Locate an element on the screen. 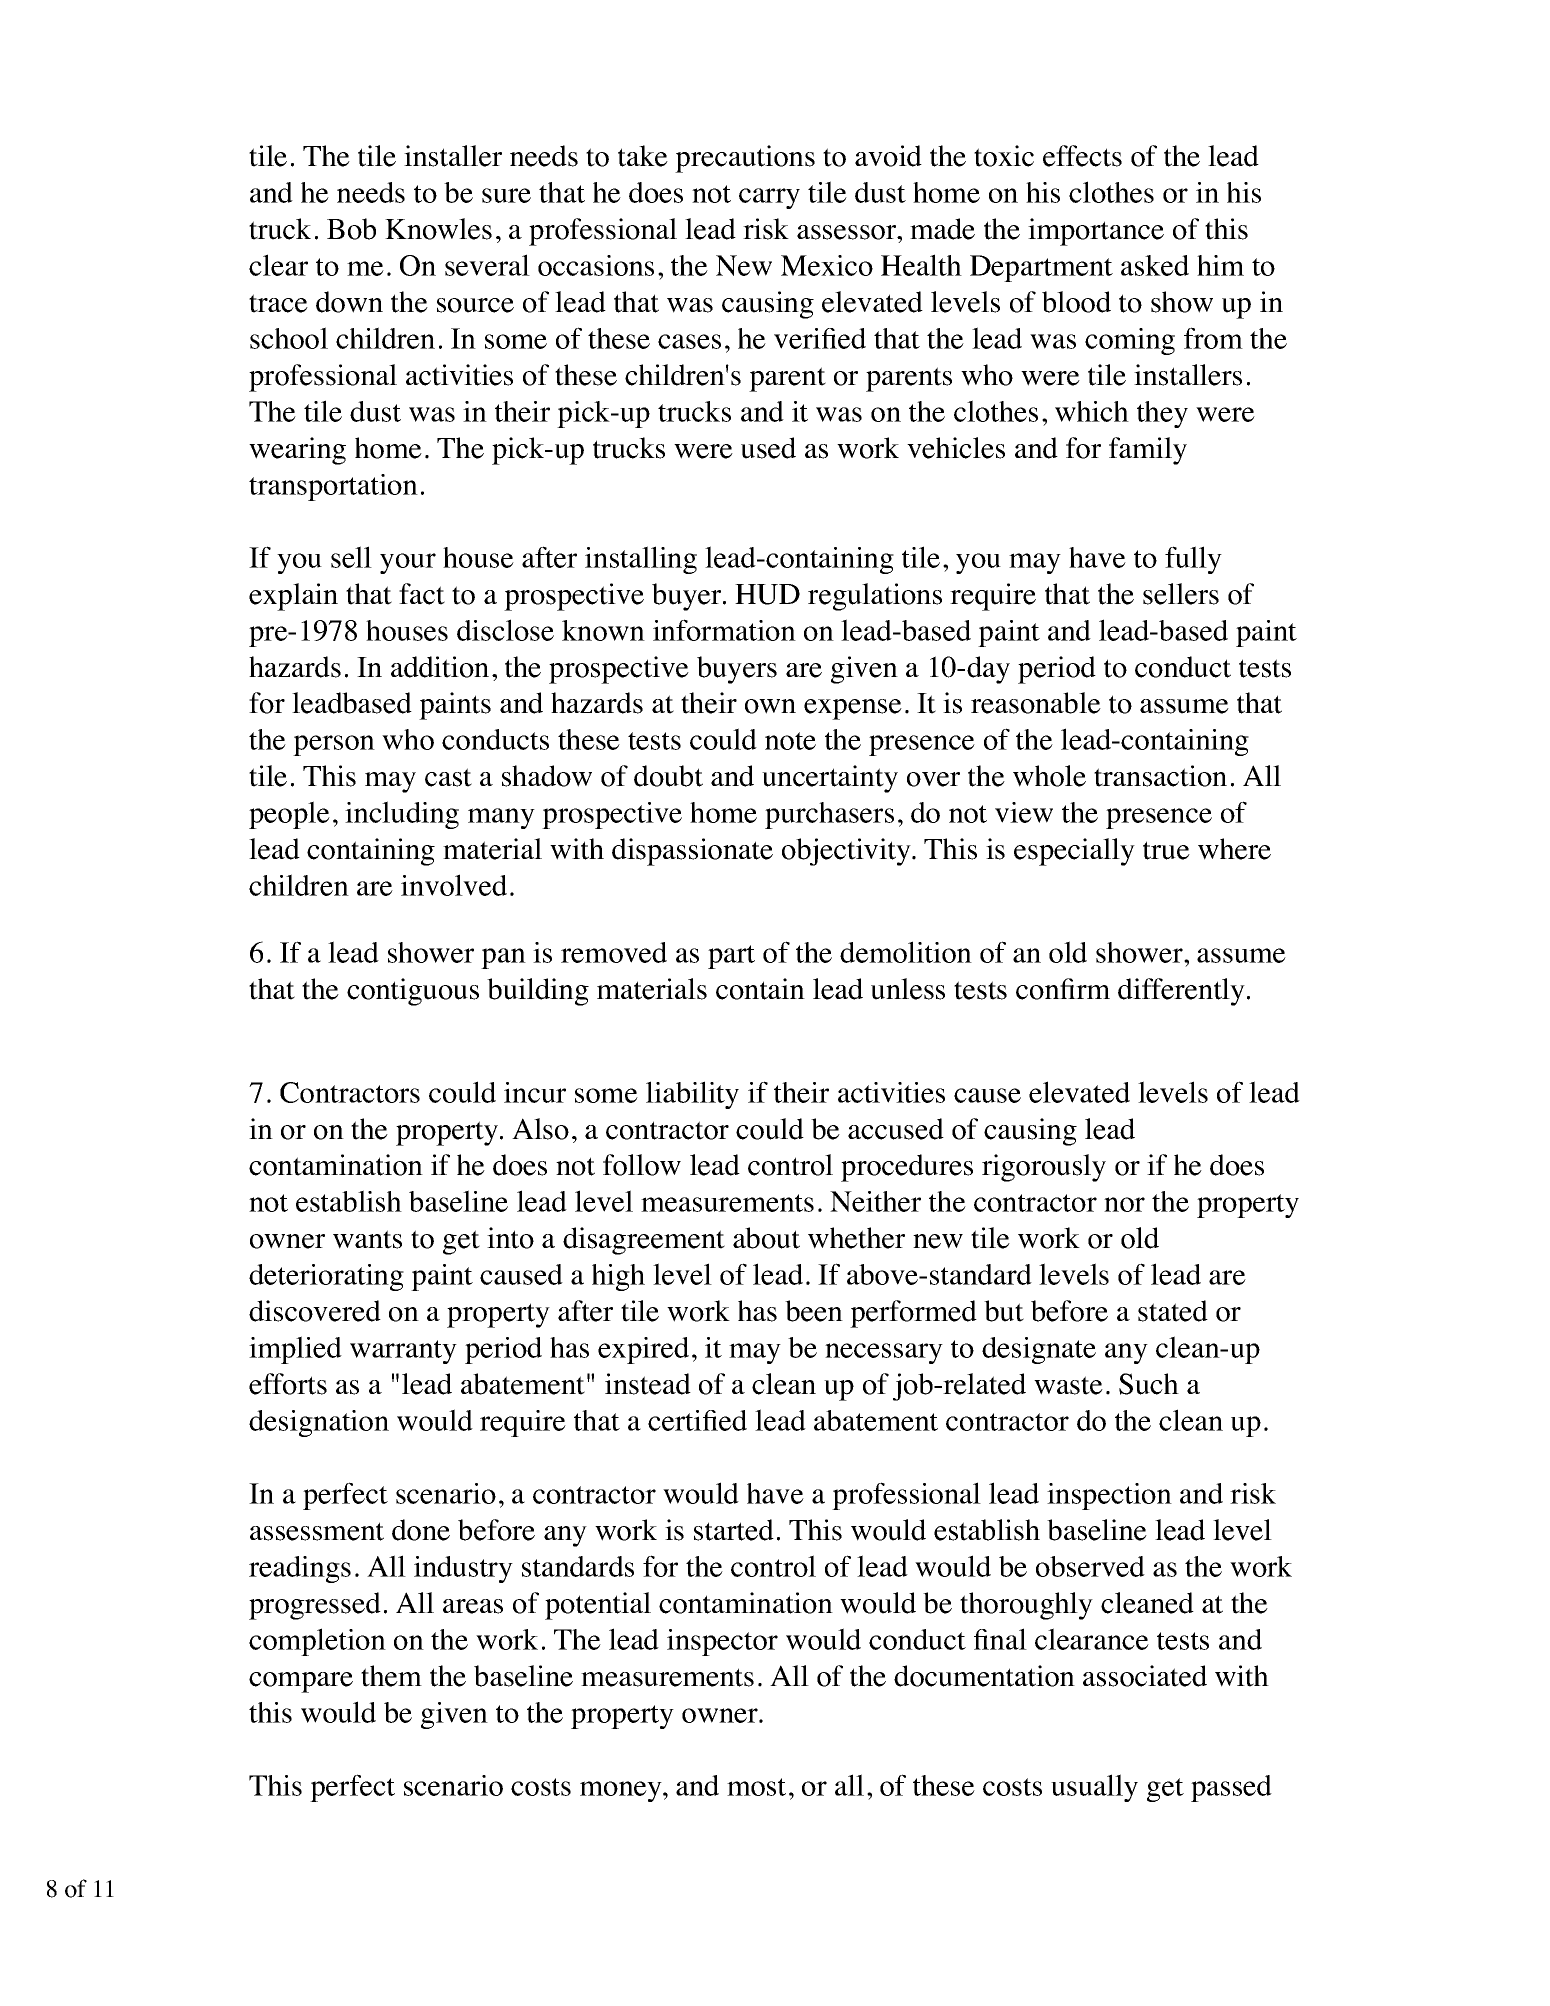 The image size is (1550, 2006). carry is located at coordinates (769, 198).
